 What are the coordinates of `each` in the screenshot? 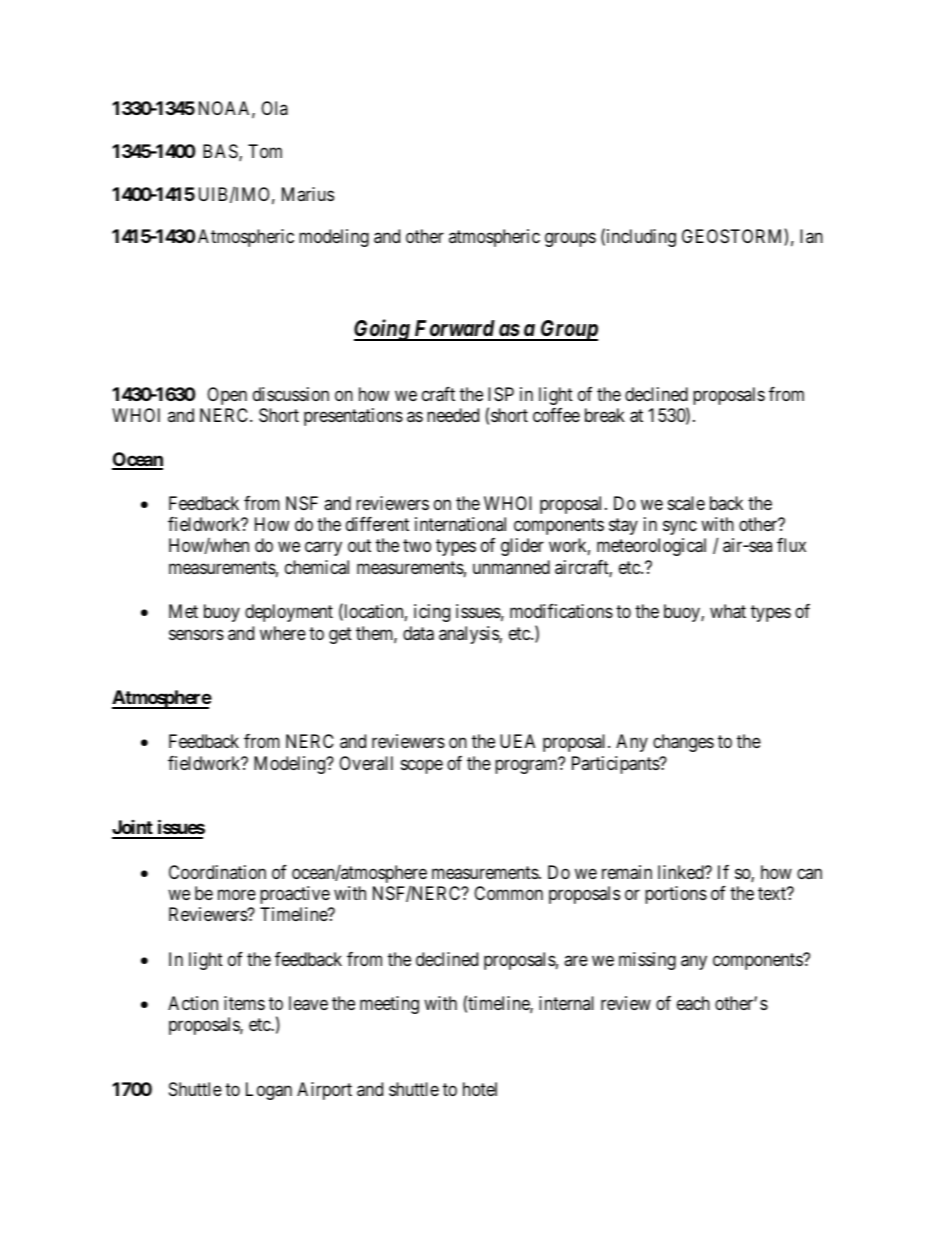 It's located at (693, 1003).
